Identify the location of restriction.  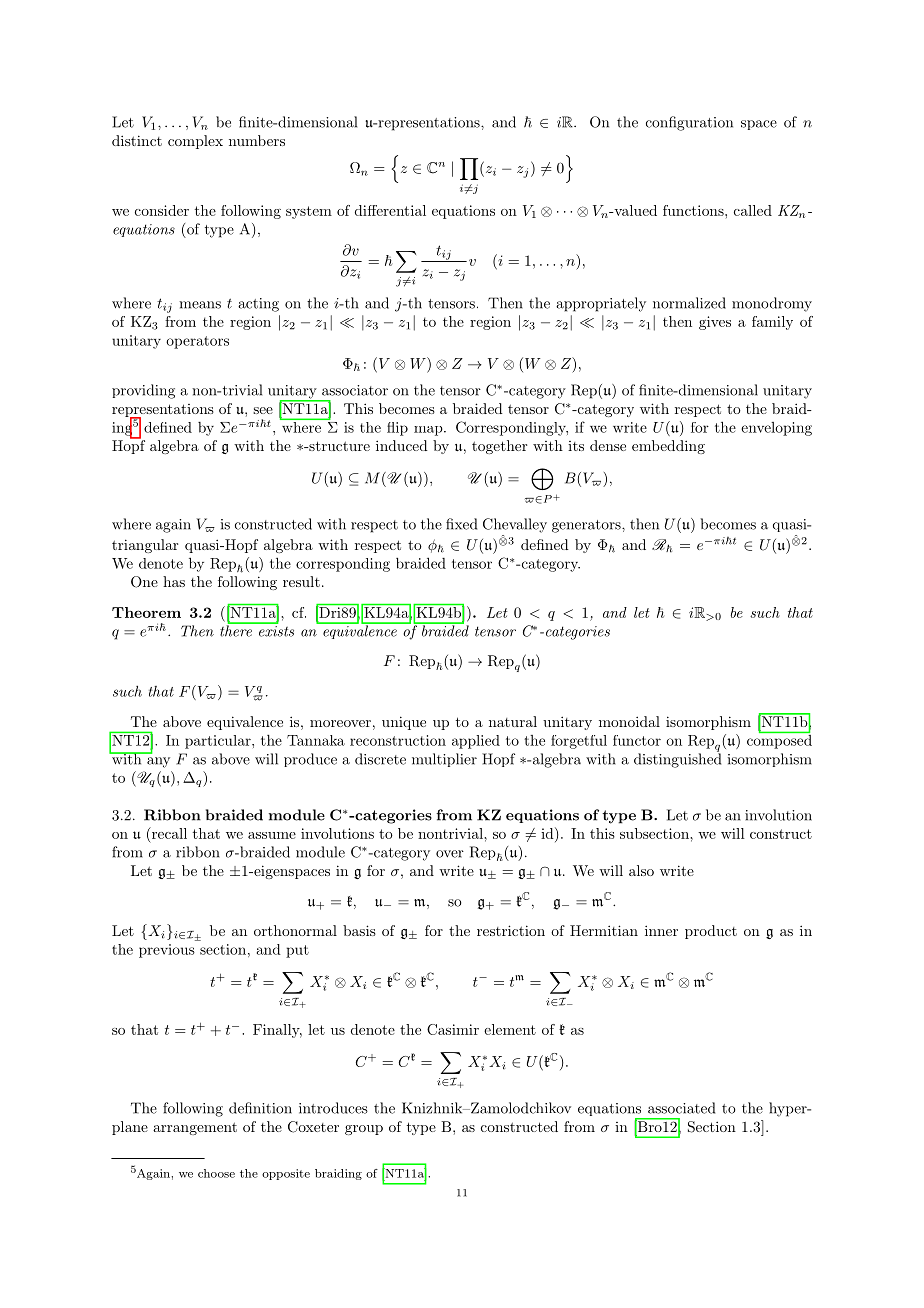
(511, 930).
